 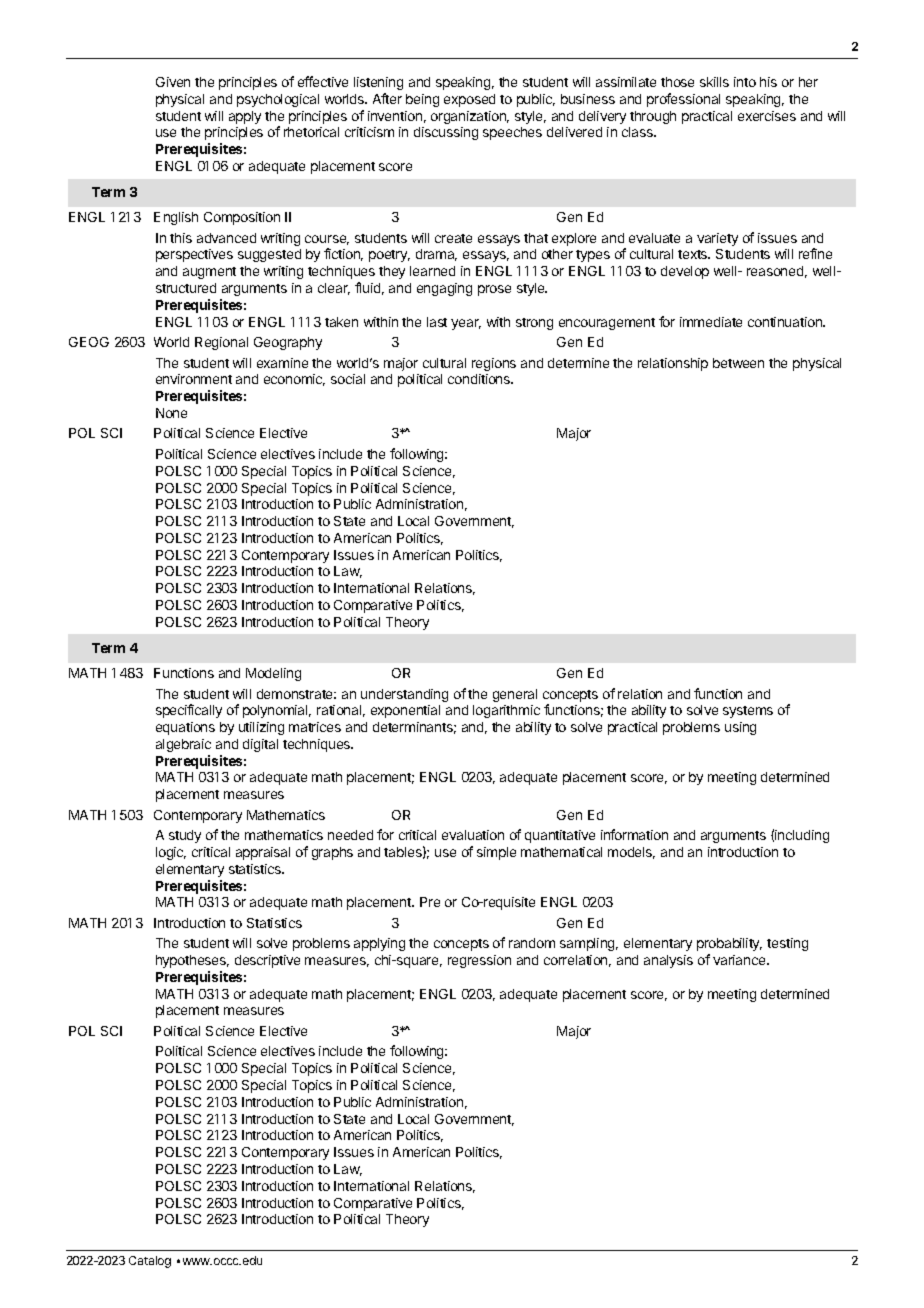 I want to click on Given, so click(x=173, y=82).
